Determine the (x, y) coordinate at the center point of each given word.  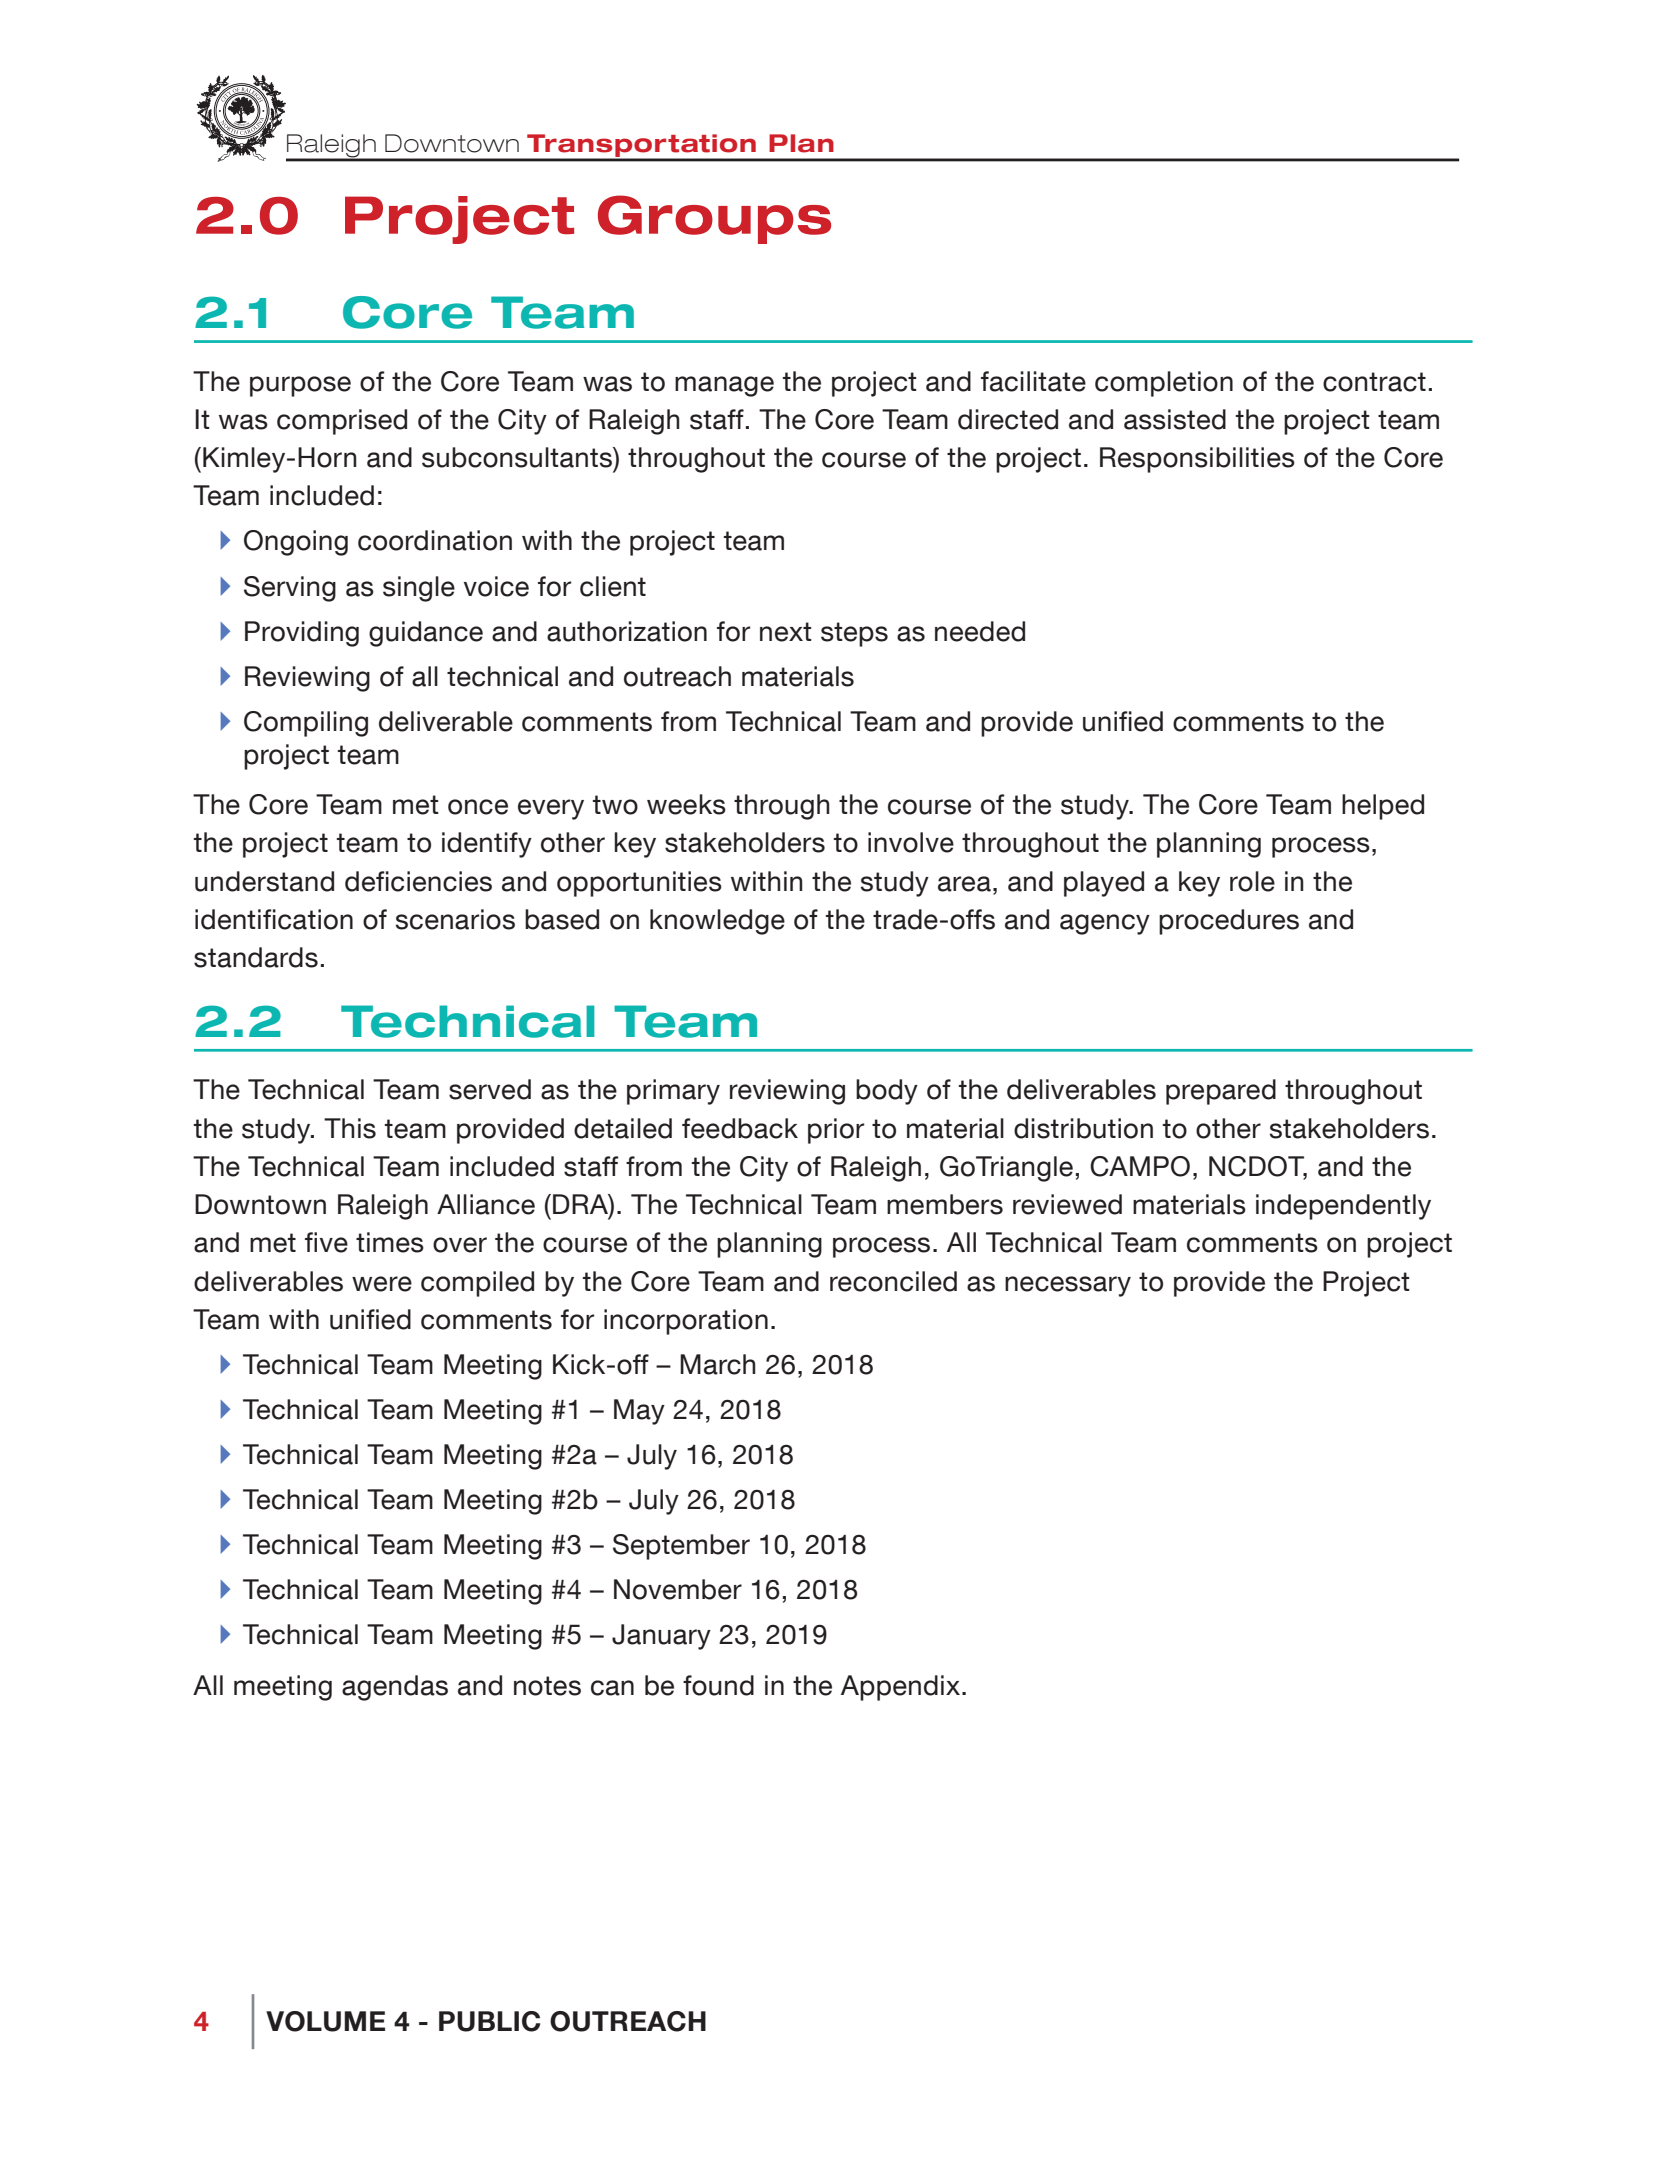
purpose (300, 386)
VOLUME (325, 2021)
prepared (1221, 1092)
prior (836, 1131)
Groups (714, 219)
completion (1164, 384)
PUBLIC (489, 2021)
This (350, 1128)
